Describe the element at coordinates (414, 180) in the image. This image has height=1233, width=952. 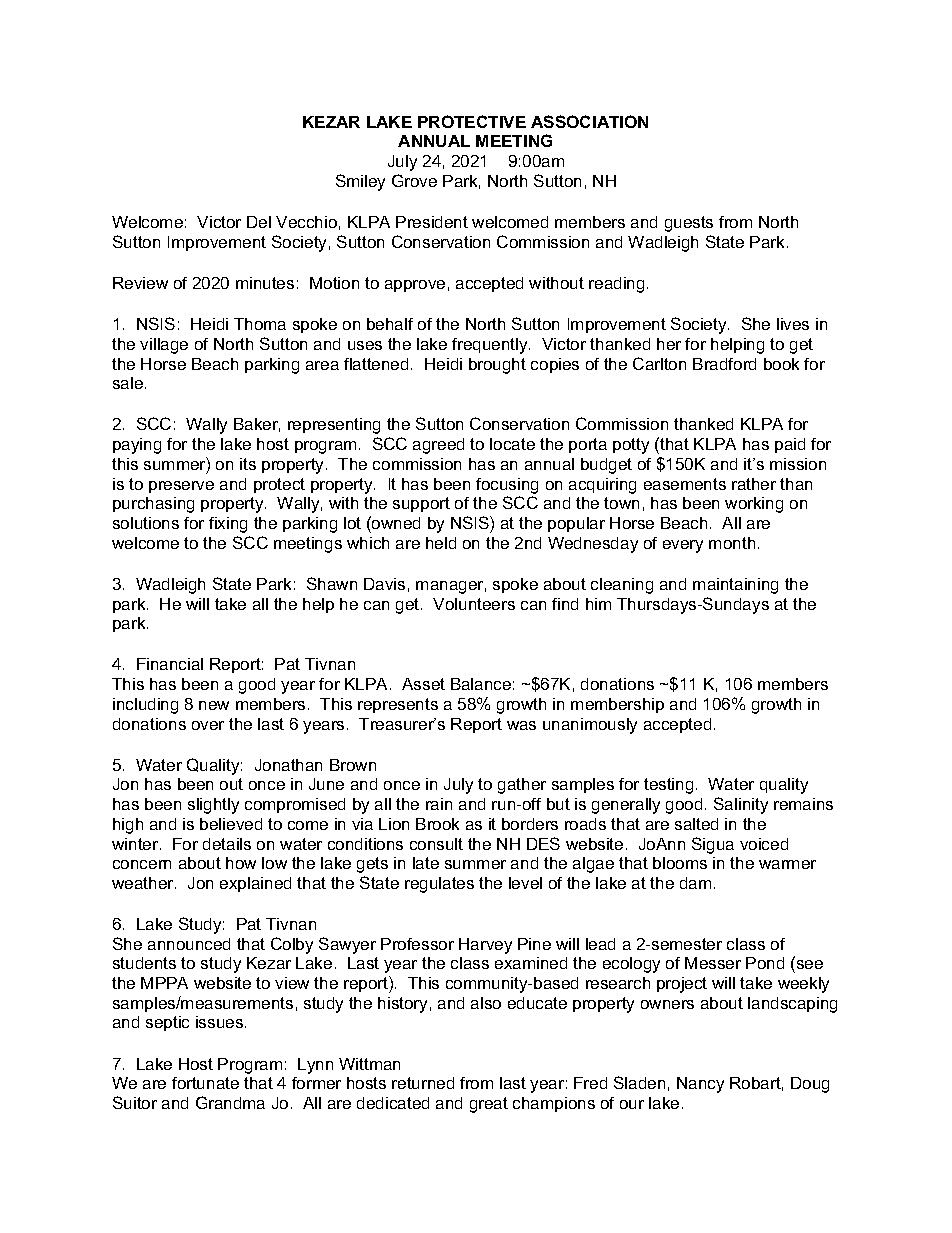
I see `Grove` at that location.
